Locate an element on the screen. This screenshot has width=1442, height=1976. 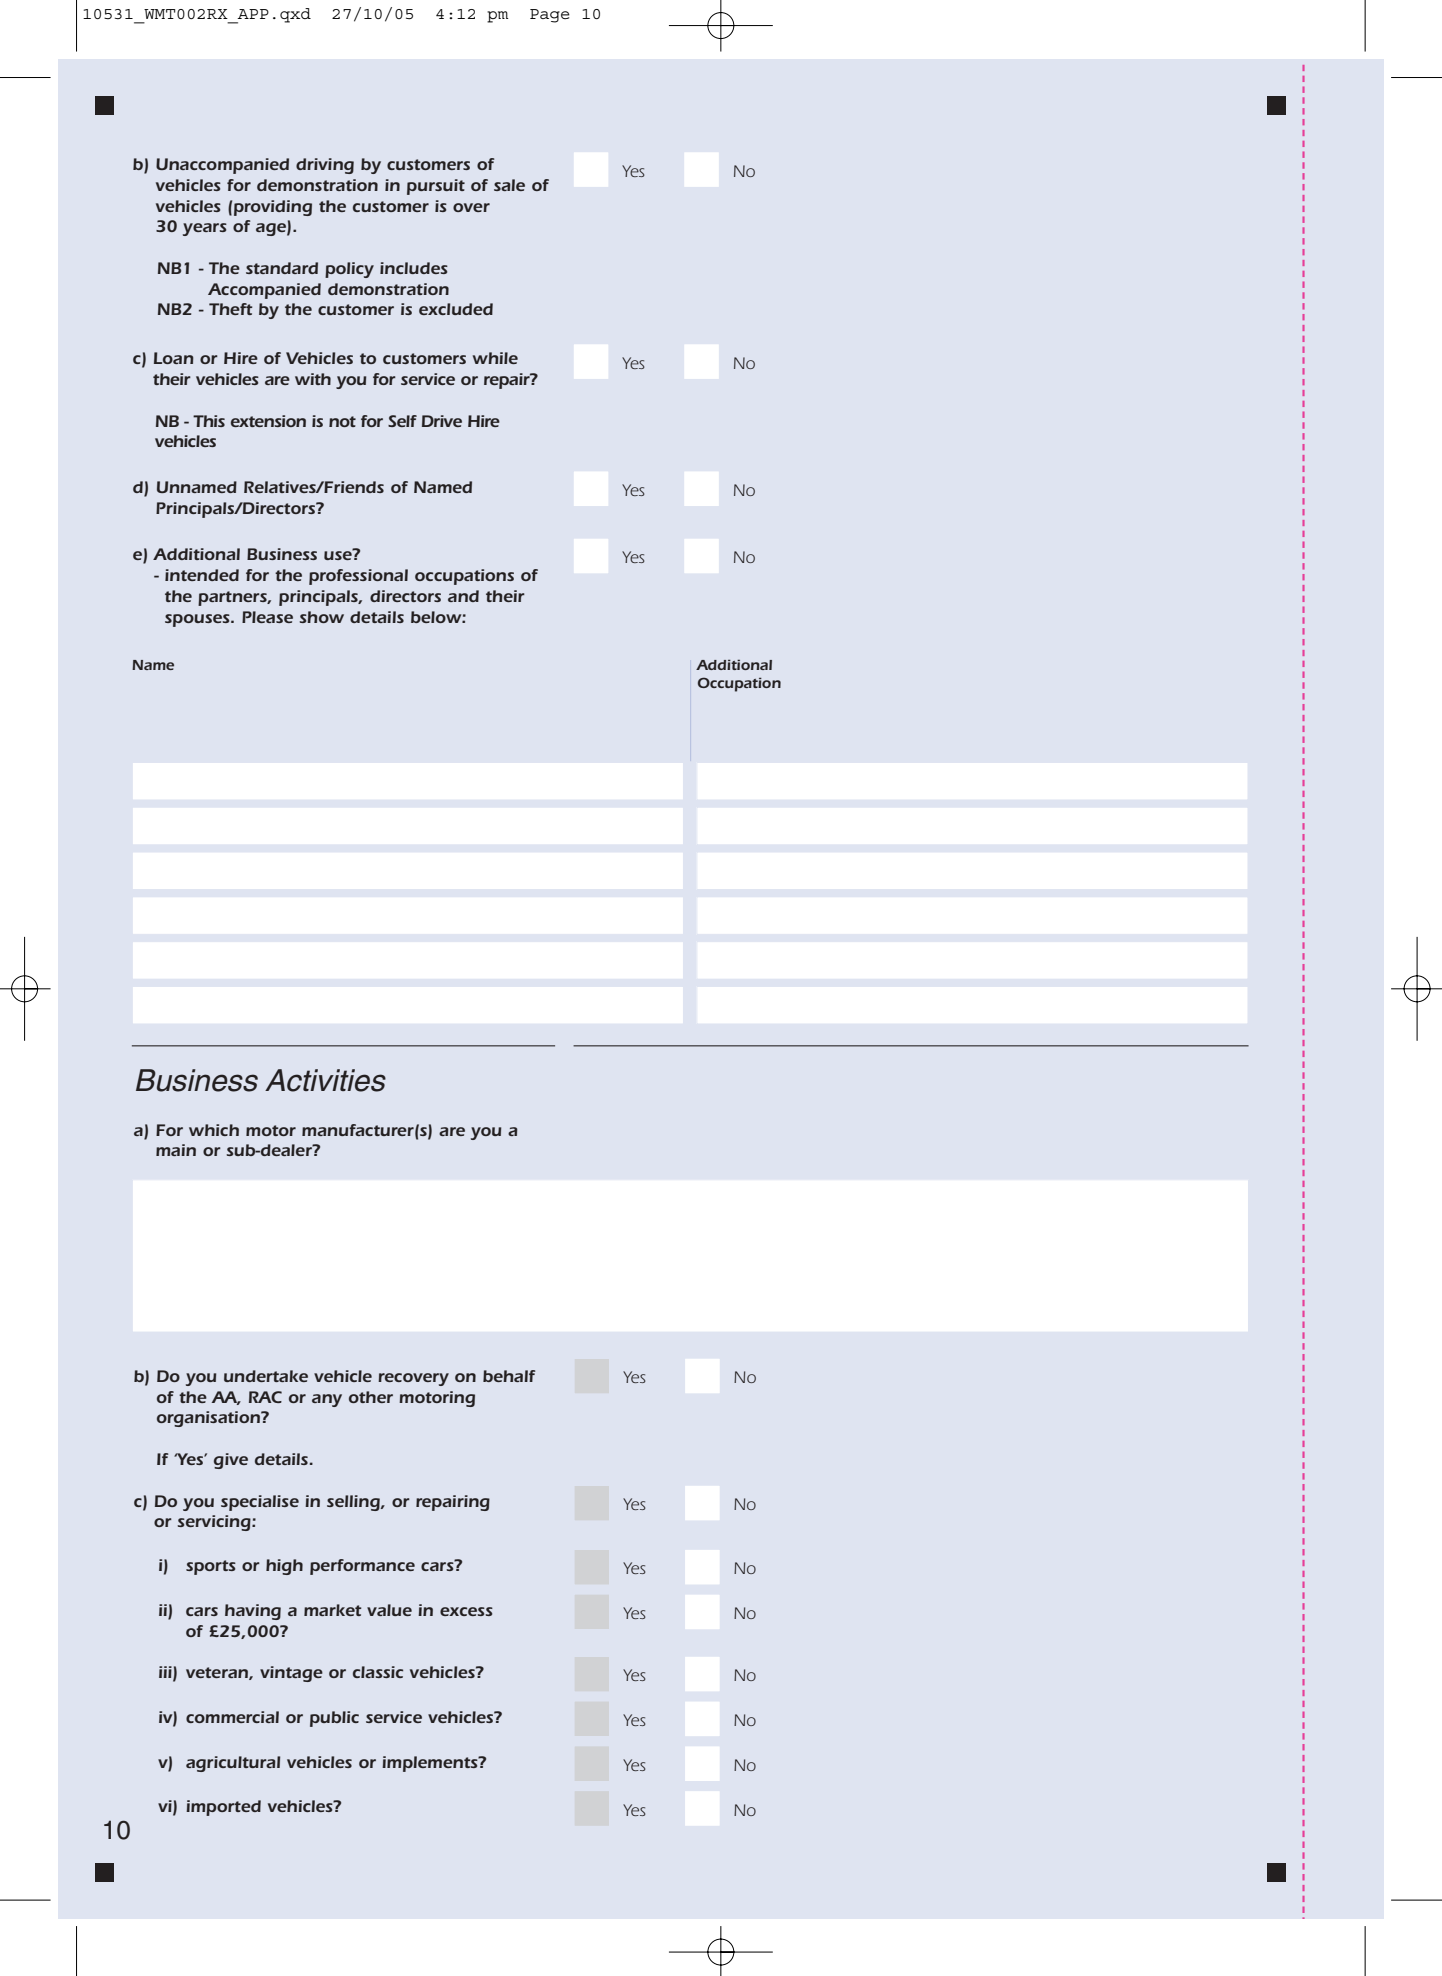
sale is located at coordinates (509, 185).
